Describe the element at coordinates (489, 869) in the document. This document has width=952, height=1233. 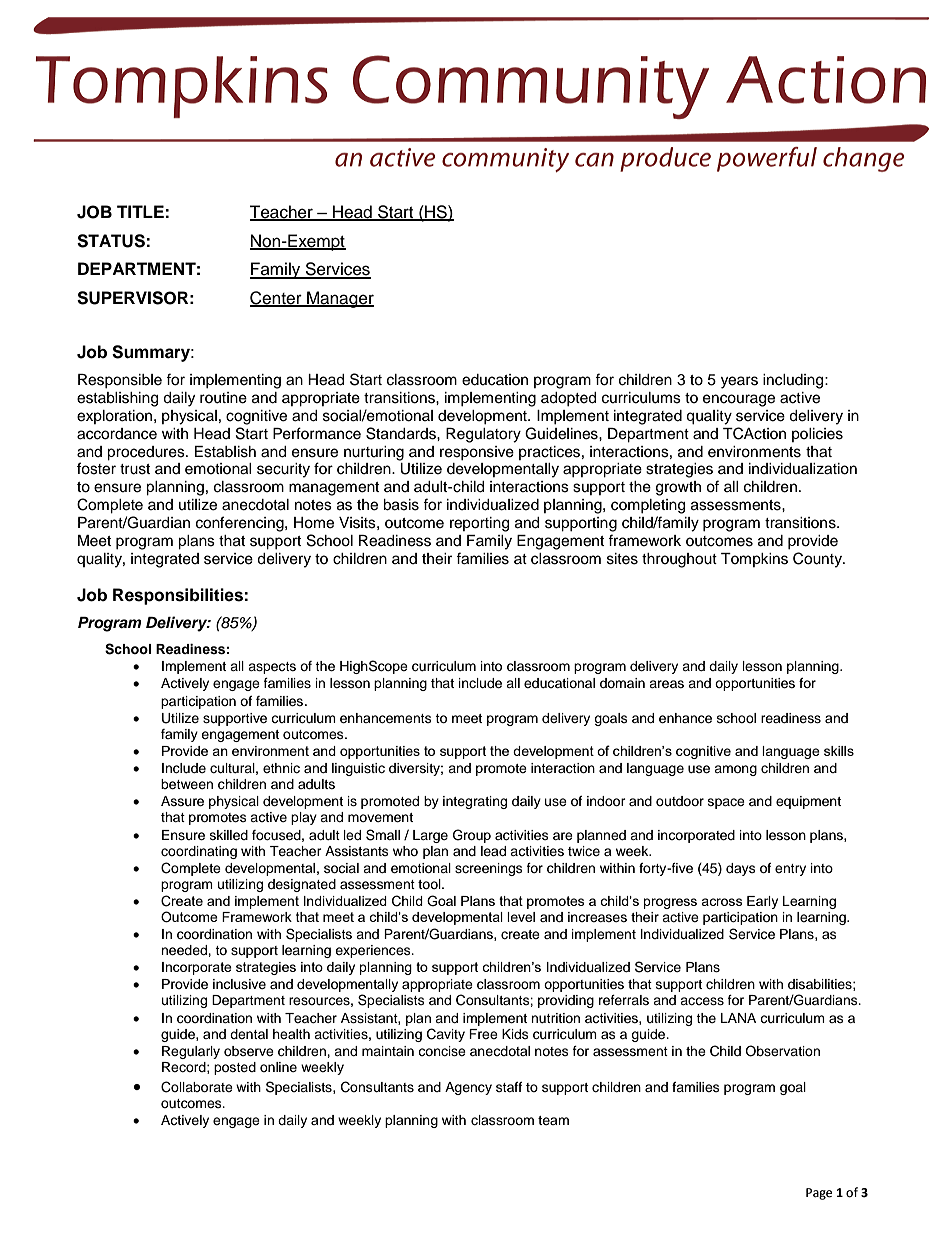
I see `screenings` at that location.
